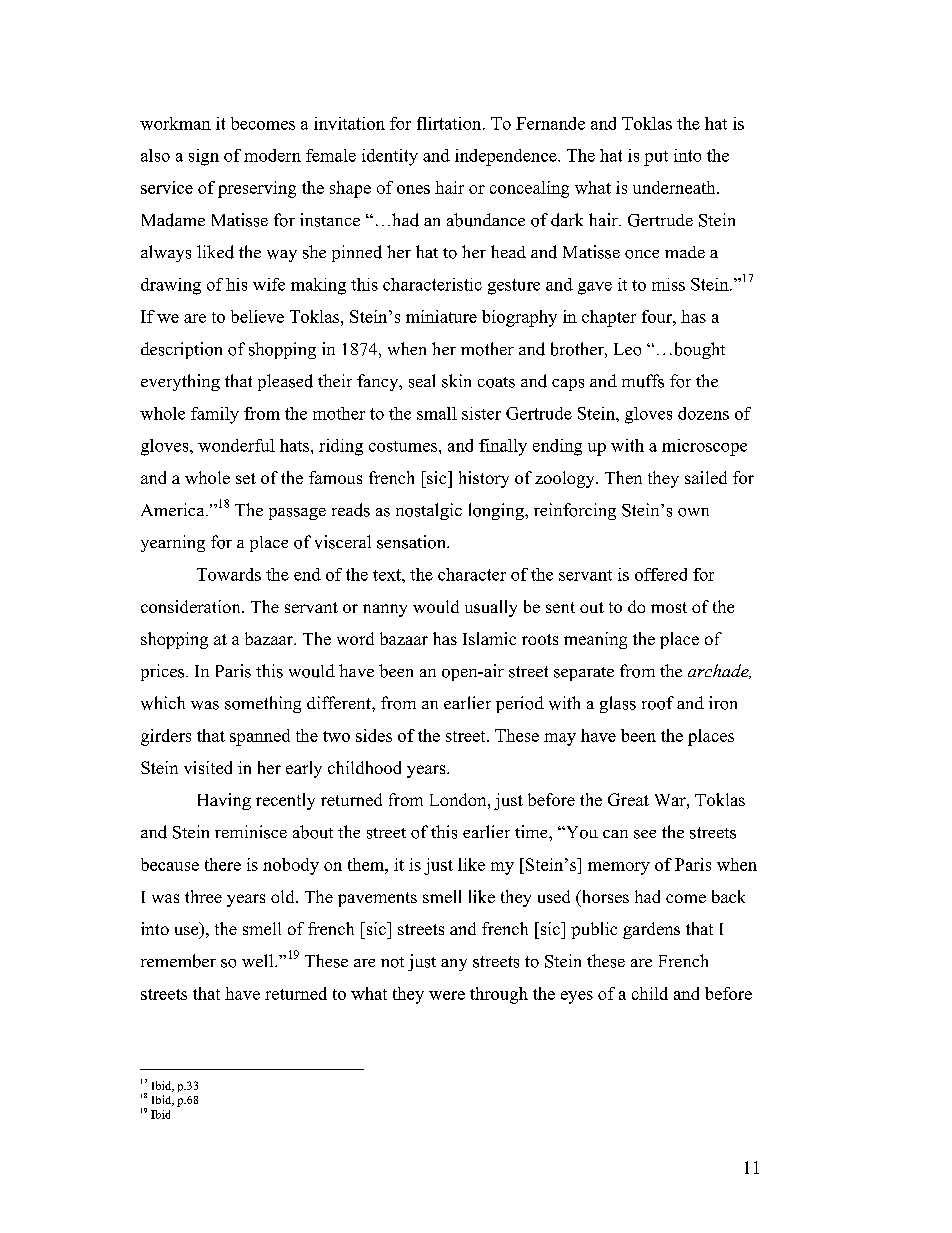 Image resolution: width=952 pixels, height=1233 pixels. What do you see at coordinates (656, 158) in the image?
I see `put` at bounding box center [656, 158].
